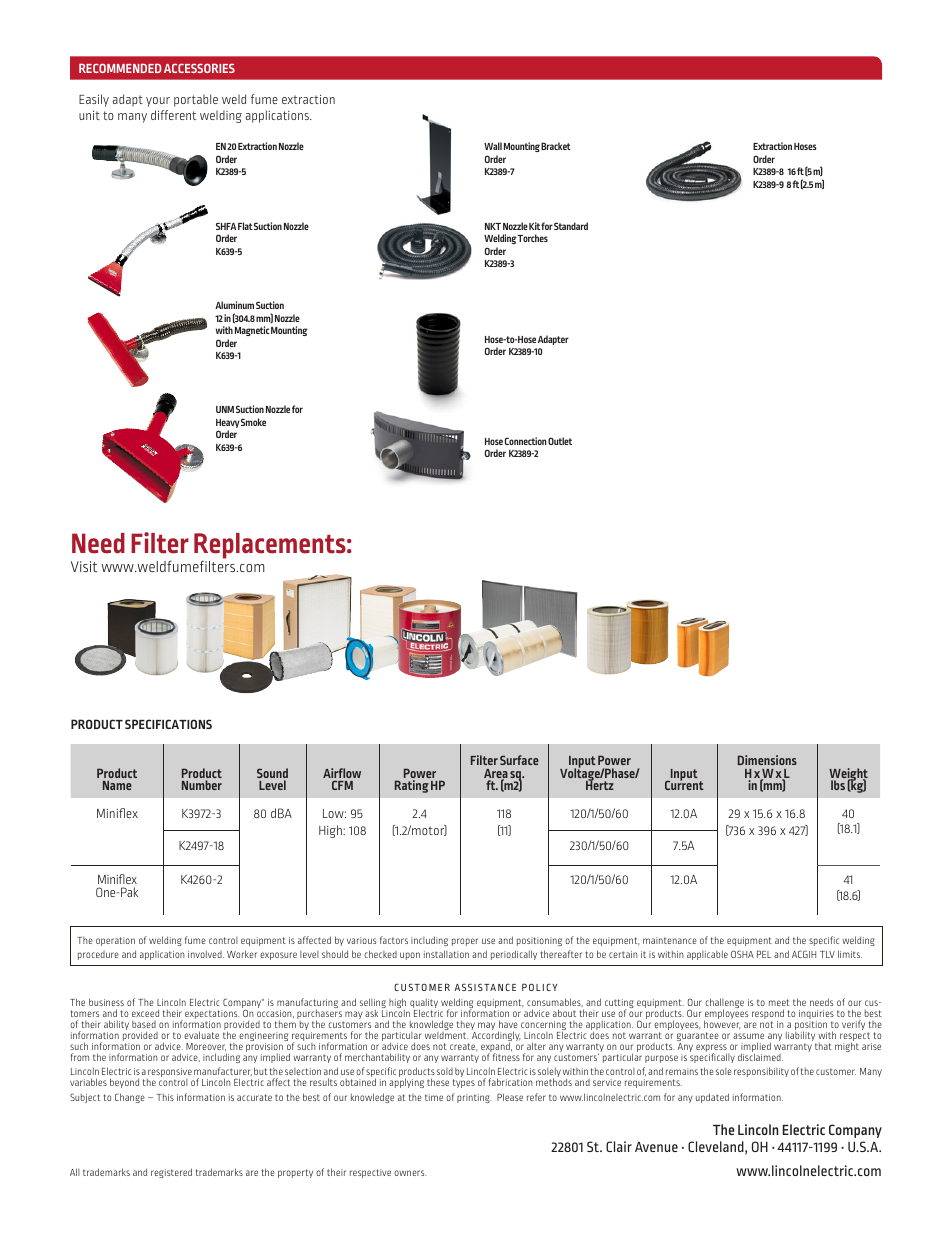 The image size is (952, 1233). Describe the element at coordinates (519, 760) in the image. I see `Surface` at that location.
